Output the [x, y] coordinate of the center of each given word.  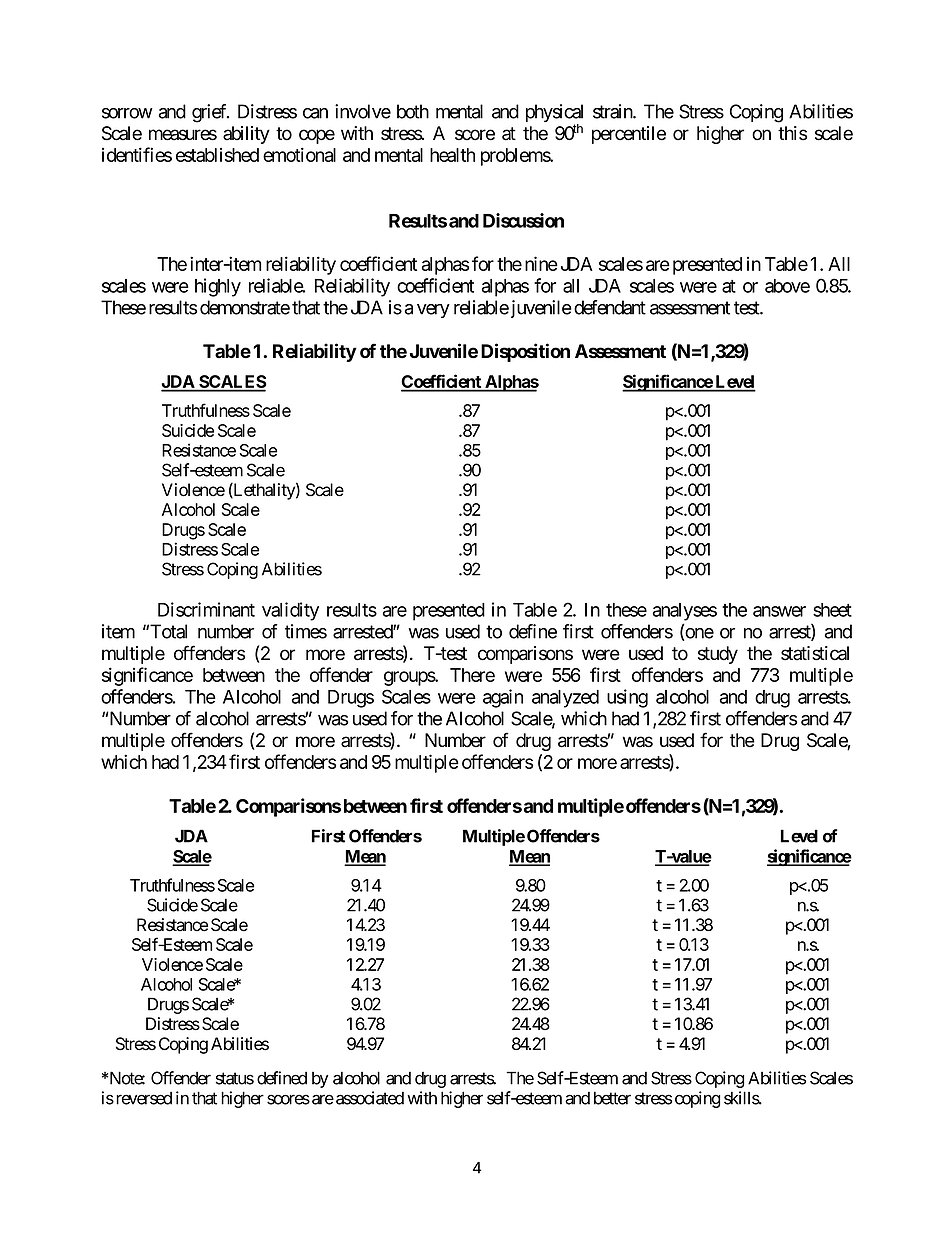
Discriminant [206, 609]
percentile [629, 135]
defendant [610, 307]
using [627, 698]
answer [779, 611]
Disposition [525, 352]
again [503, 698]
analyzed [565, 699]
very [433, 311]
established [217, 155]
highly [218, 287]
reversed [142, 1098]
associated [370, 1098]
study [718, 655]
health [452, 155]
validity [290, 611]
